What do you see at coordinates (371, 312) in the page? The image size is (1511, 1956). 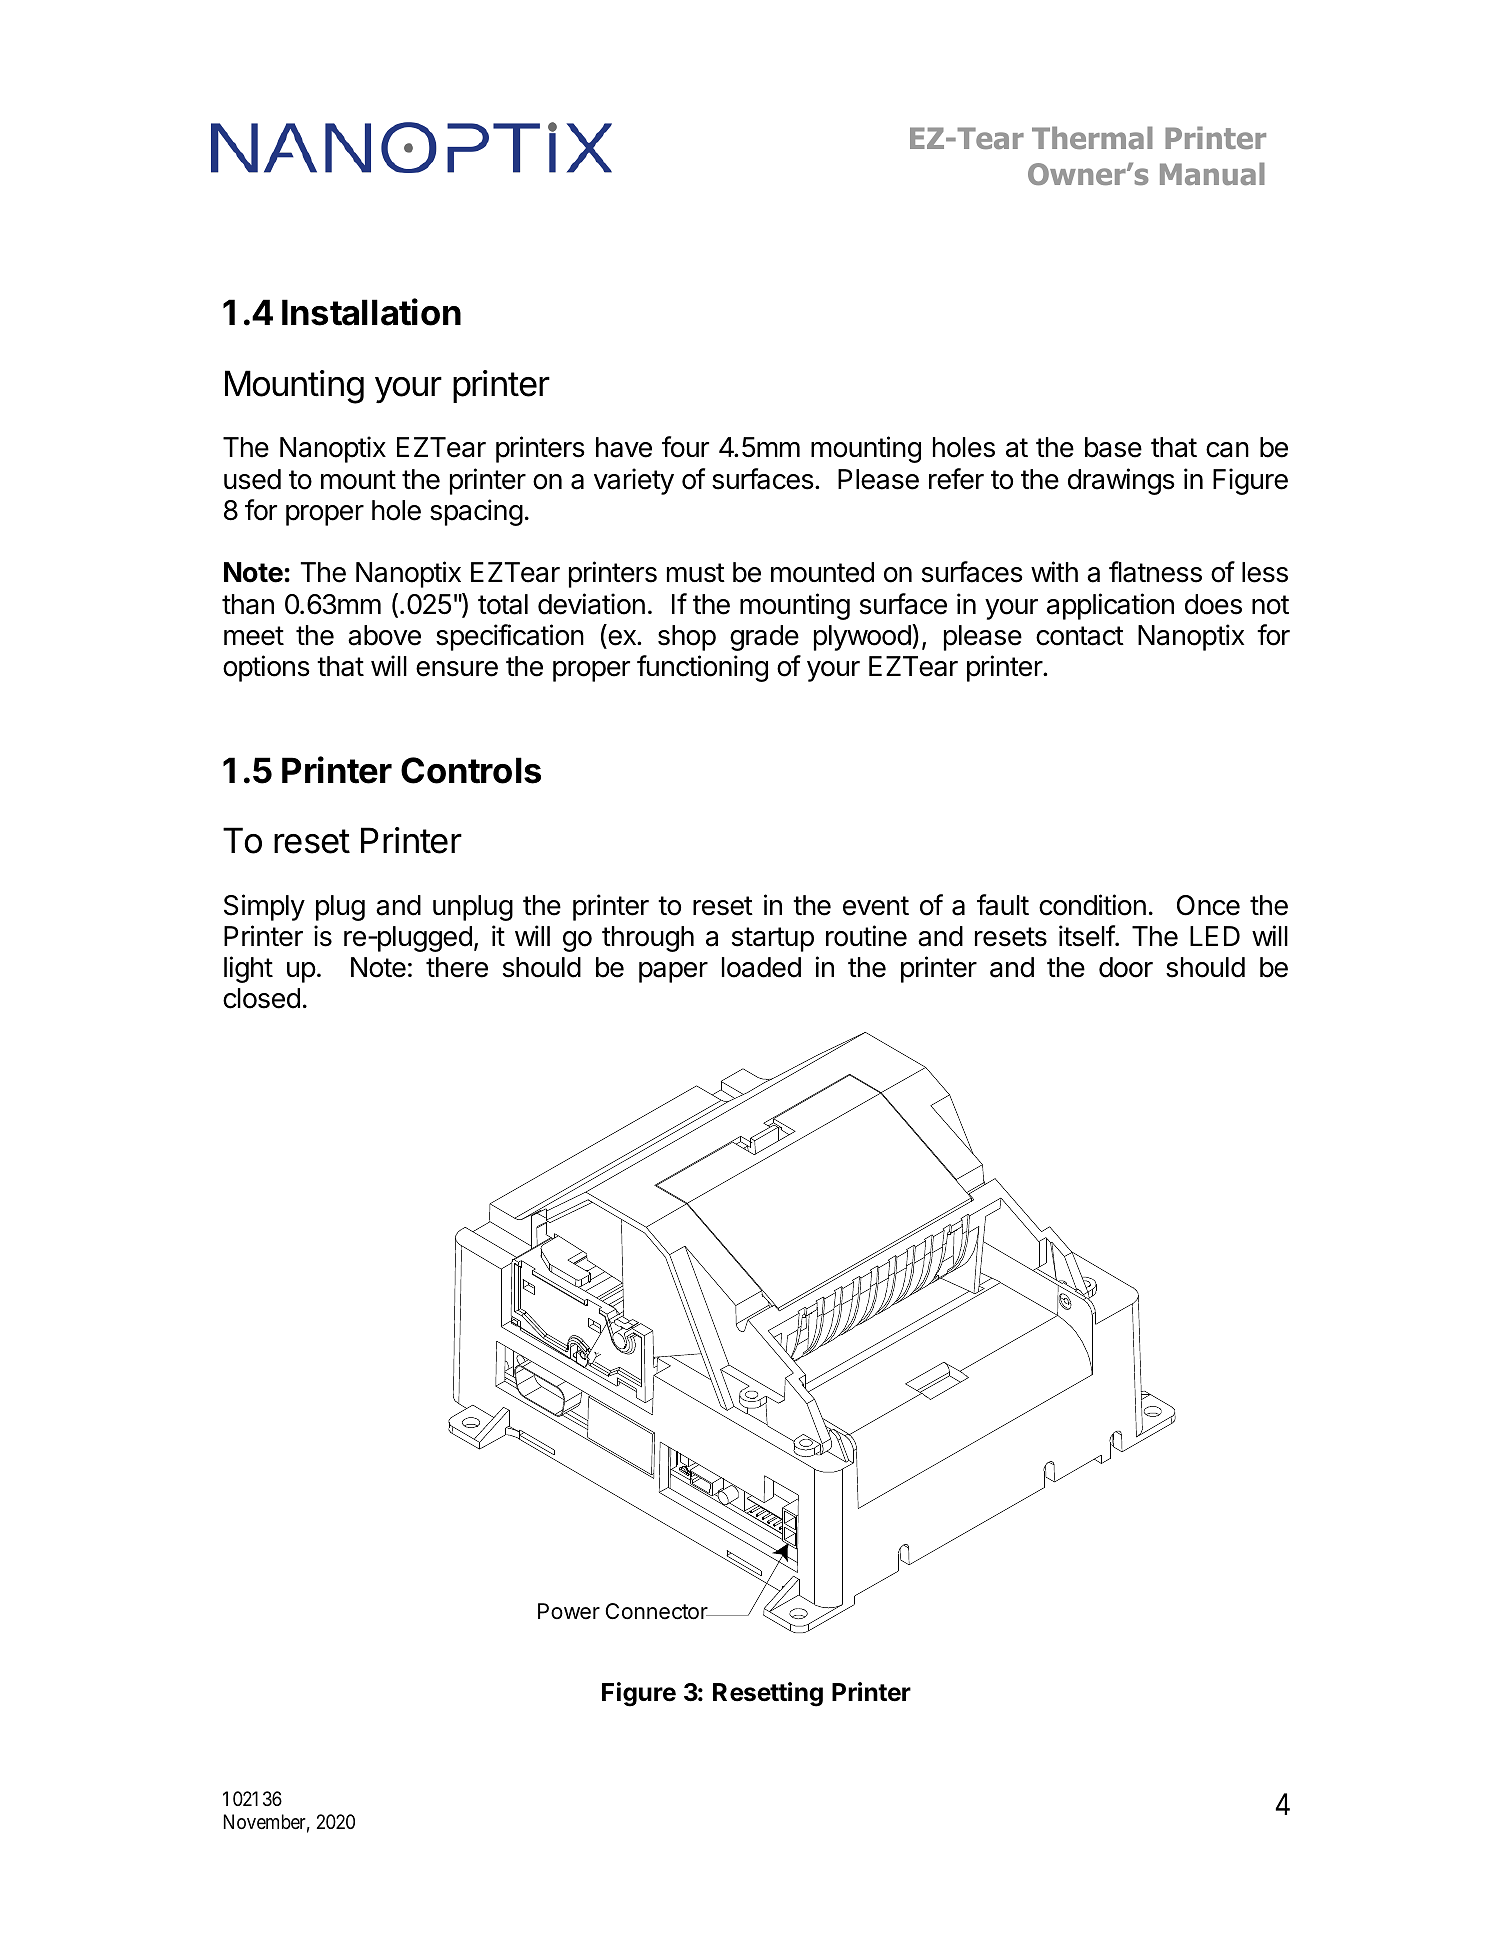 I see `Installation` at bounding box center [371, 312].
